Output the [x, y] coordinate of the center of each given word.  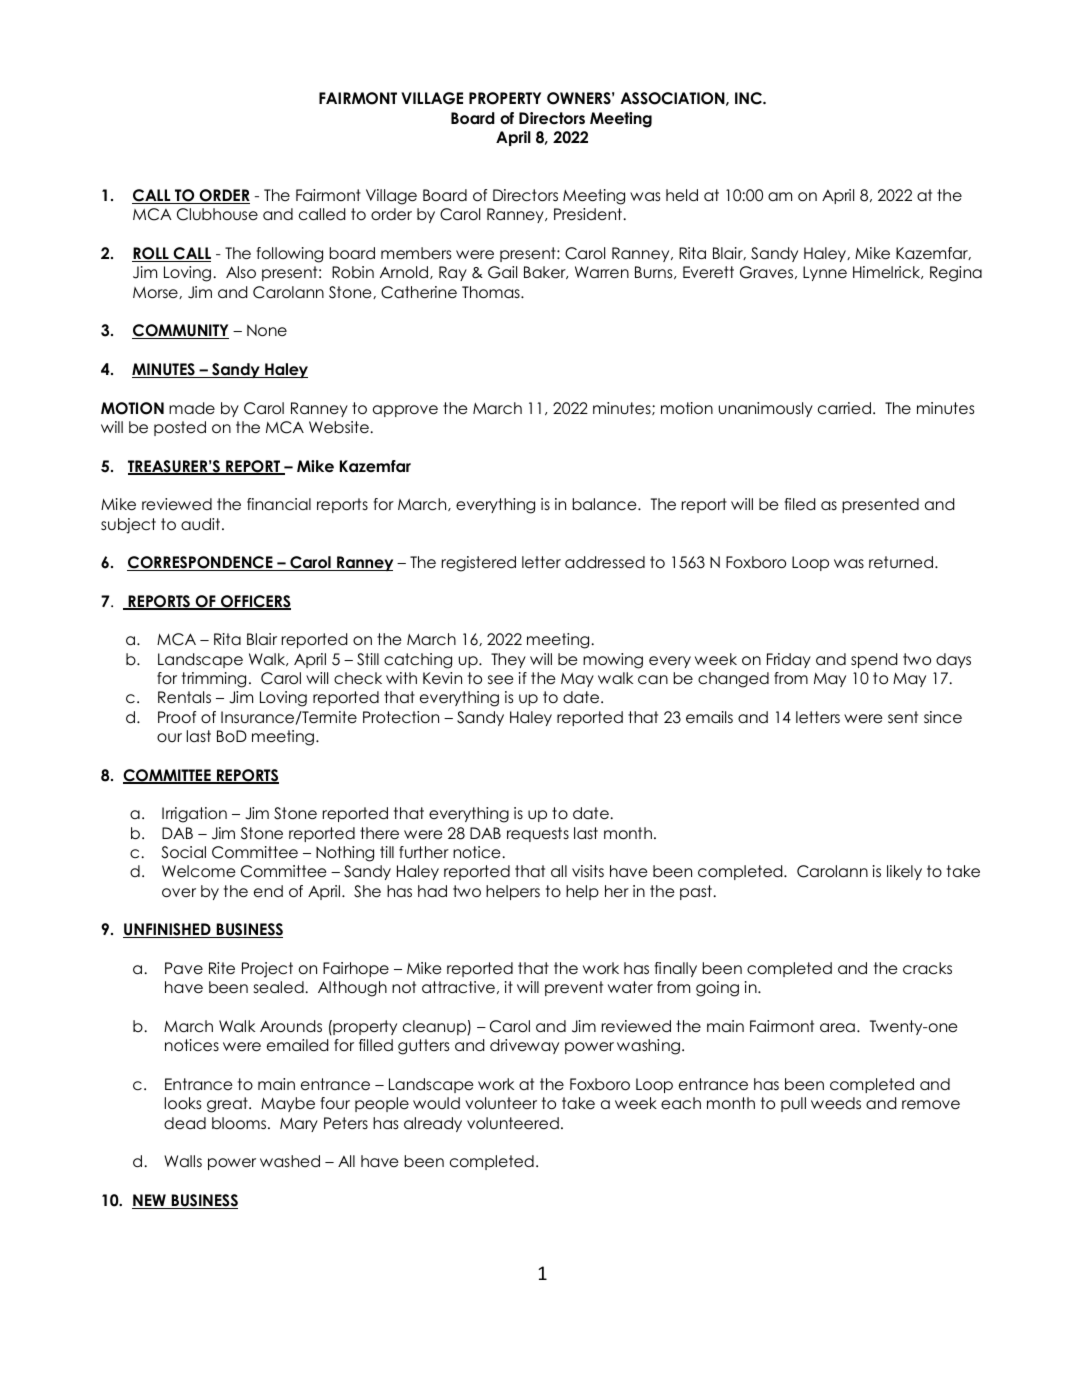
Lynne [825, 273]
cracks [927, 968]
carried [844, 408]
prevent [574, 988]
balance [605, 504]
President [588, 214]
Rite [222, 968]
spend [874, 660]
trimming [214, 680]
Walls [183, 1161]
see [501, 680]
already [433, 1124]
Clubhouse [217, 214]
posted [180, 428]
